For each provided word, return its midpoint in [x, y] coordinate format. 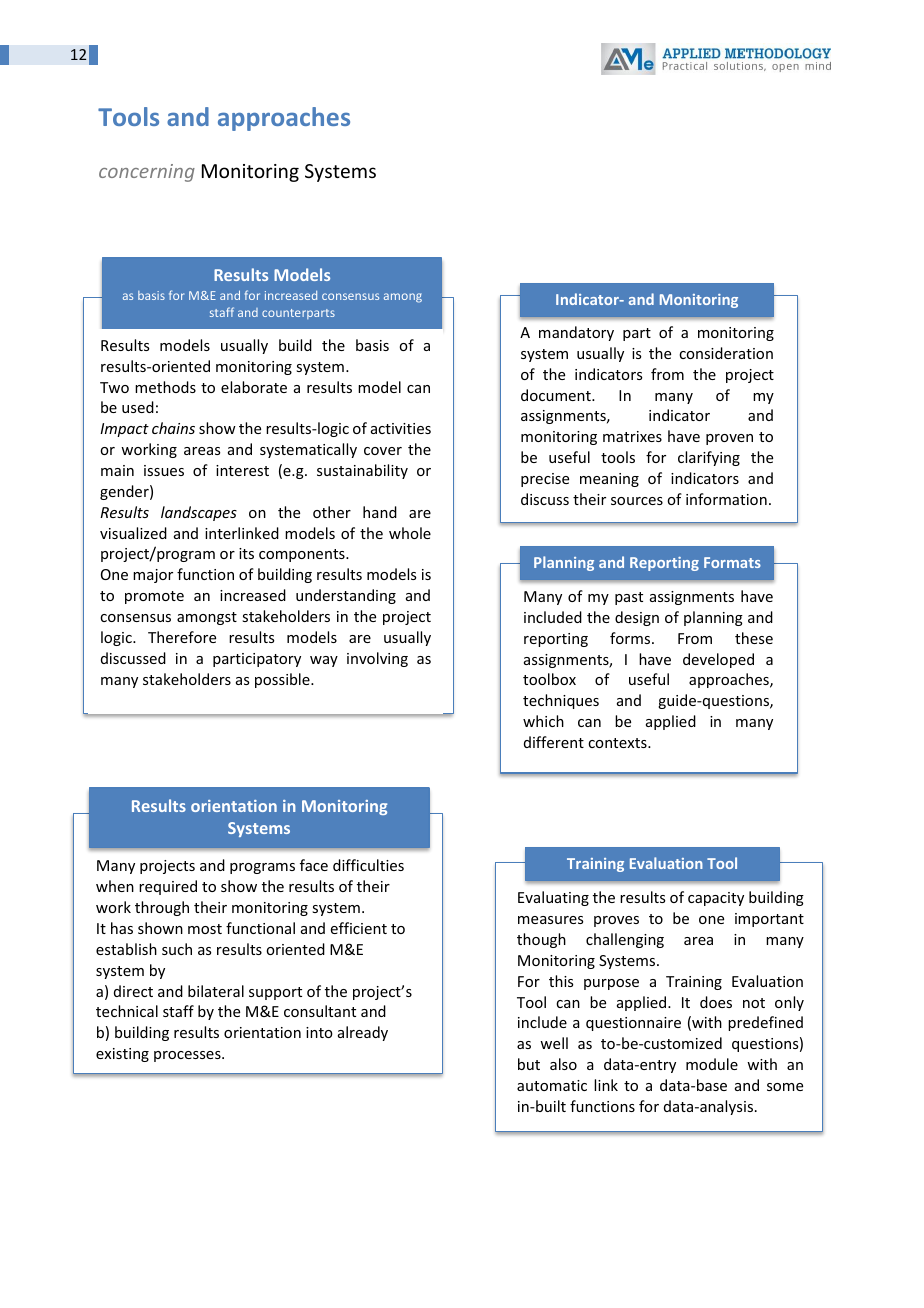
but [529, 1064]
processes [188, 1056]
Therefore [182, 637]
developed [718, 660]
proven [729, 439]
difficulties [368, 865]
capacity [716, 899]
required [168, 887]
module [712, 1064]
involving [377, 659]
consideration [726, 353]
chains [173, 428]
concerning [147, 173]
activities [401, 428]
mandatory [576, 333]
